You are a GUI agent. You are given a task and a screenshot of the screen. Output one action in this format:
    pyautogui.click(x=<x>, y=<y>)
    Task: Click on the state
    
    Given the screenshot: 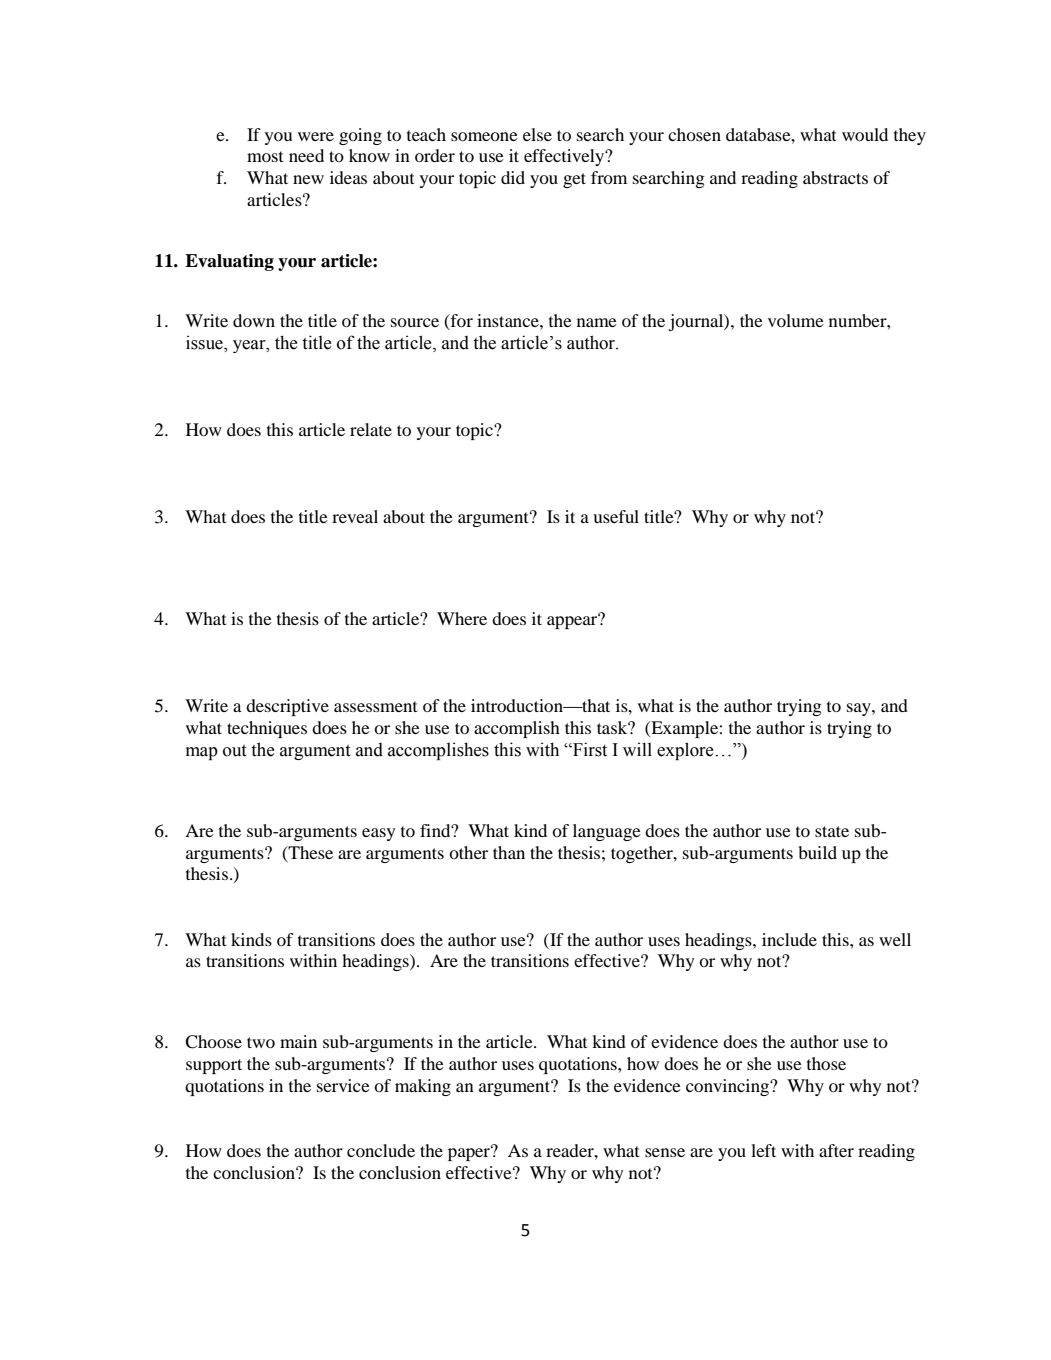 What is the action you would take?
    pyautogui.click(x=832, y=831)
